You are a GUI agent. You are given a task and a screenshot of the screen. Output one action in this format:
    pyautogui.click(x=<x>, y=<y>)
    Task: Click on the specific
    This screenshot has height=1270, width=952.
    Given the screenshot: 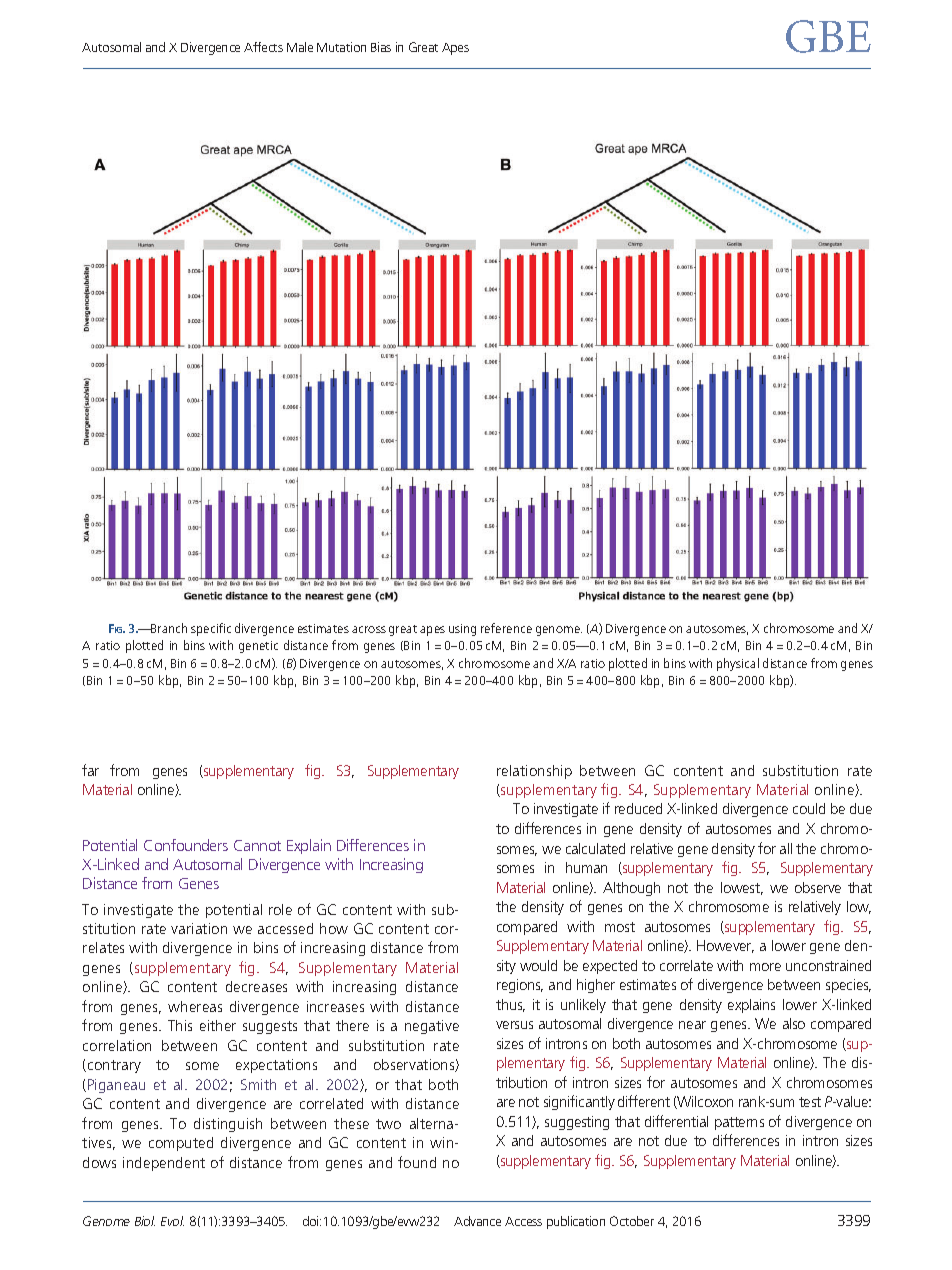 What is the action you would take?
    pyautogui.click(x=211, y=629)
